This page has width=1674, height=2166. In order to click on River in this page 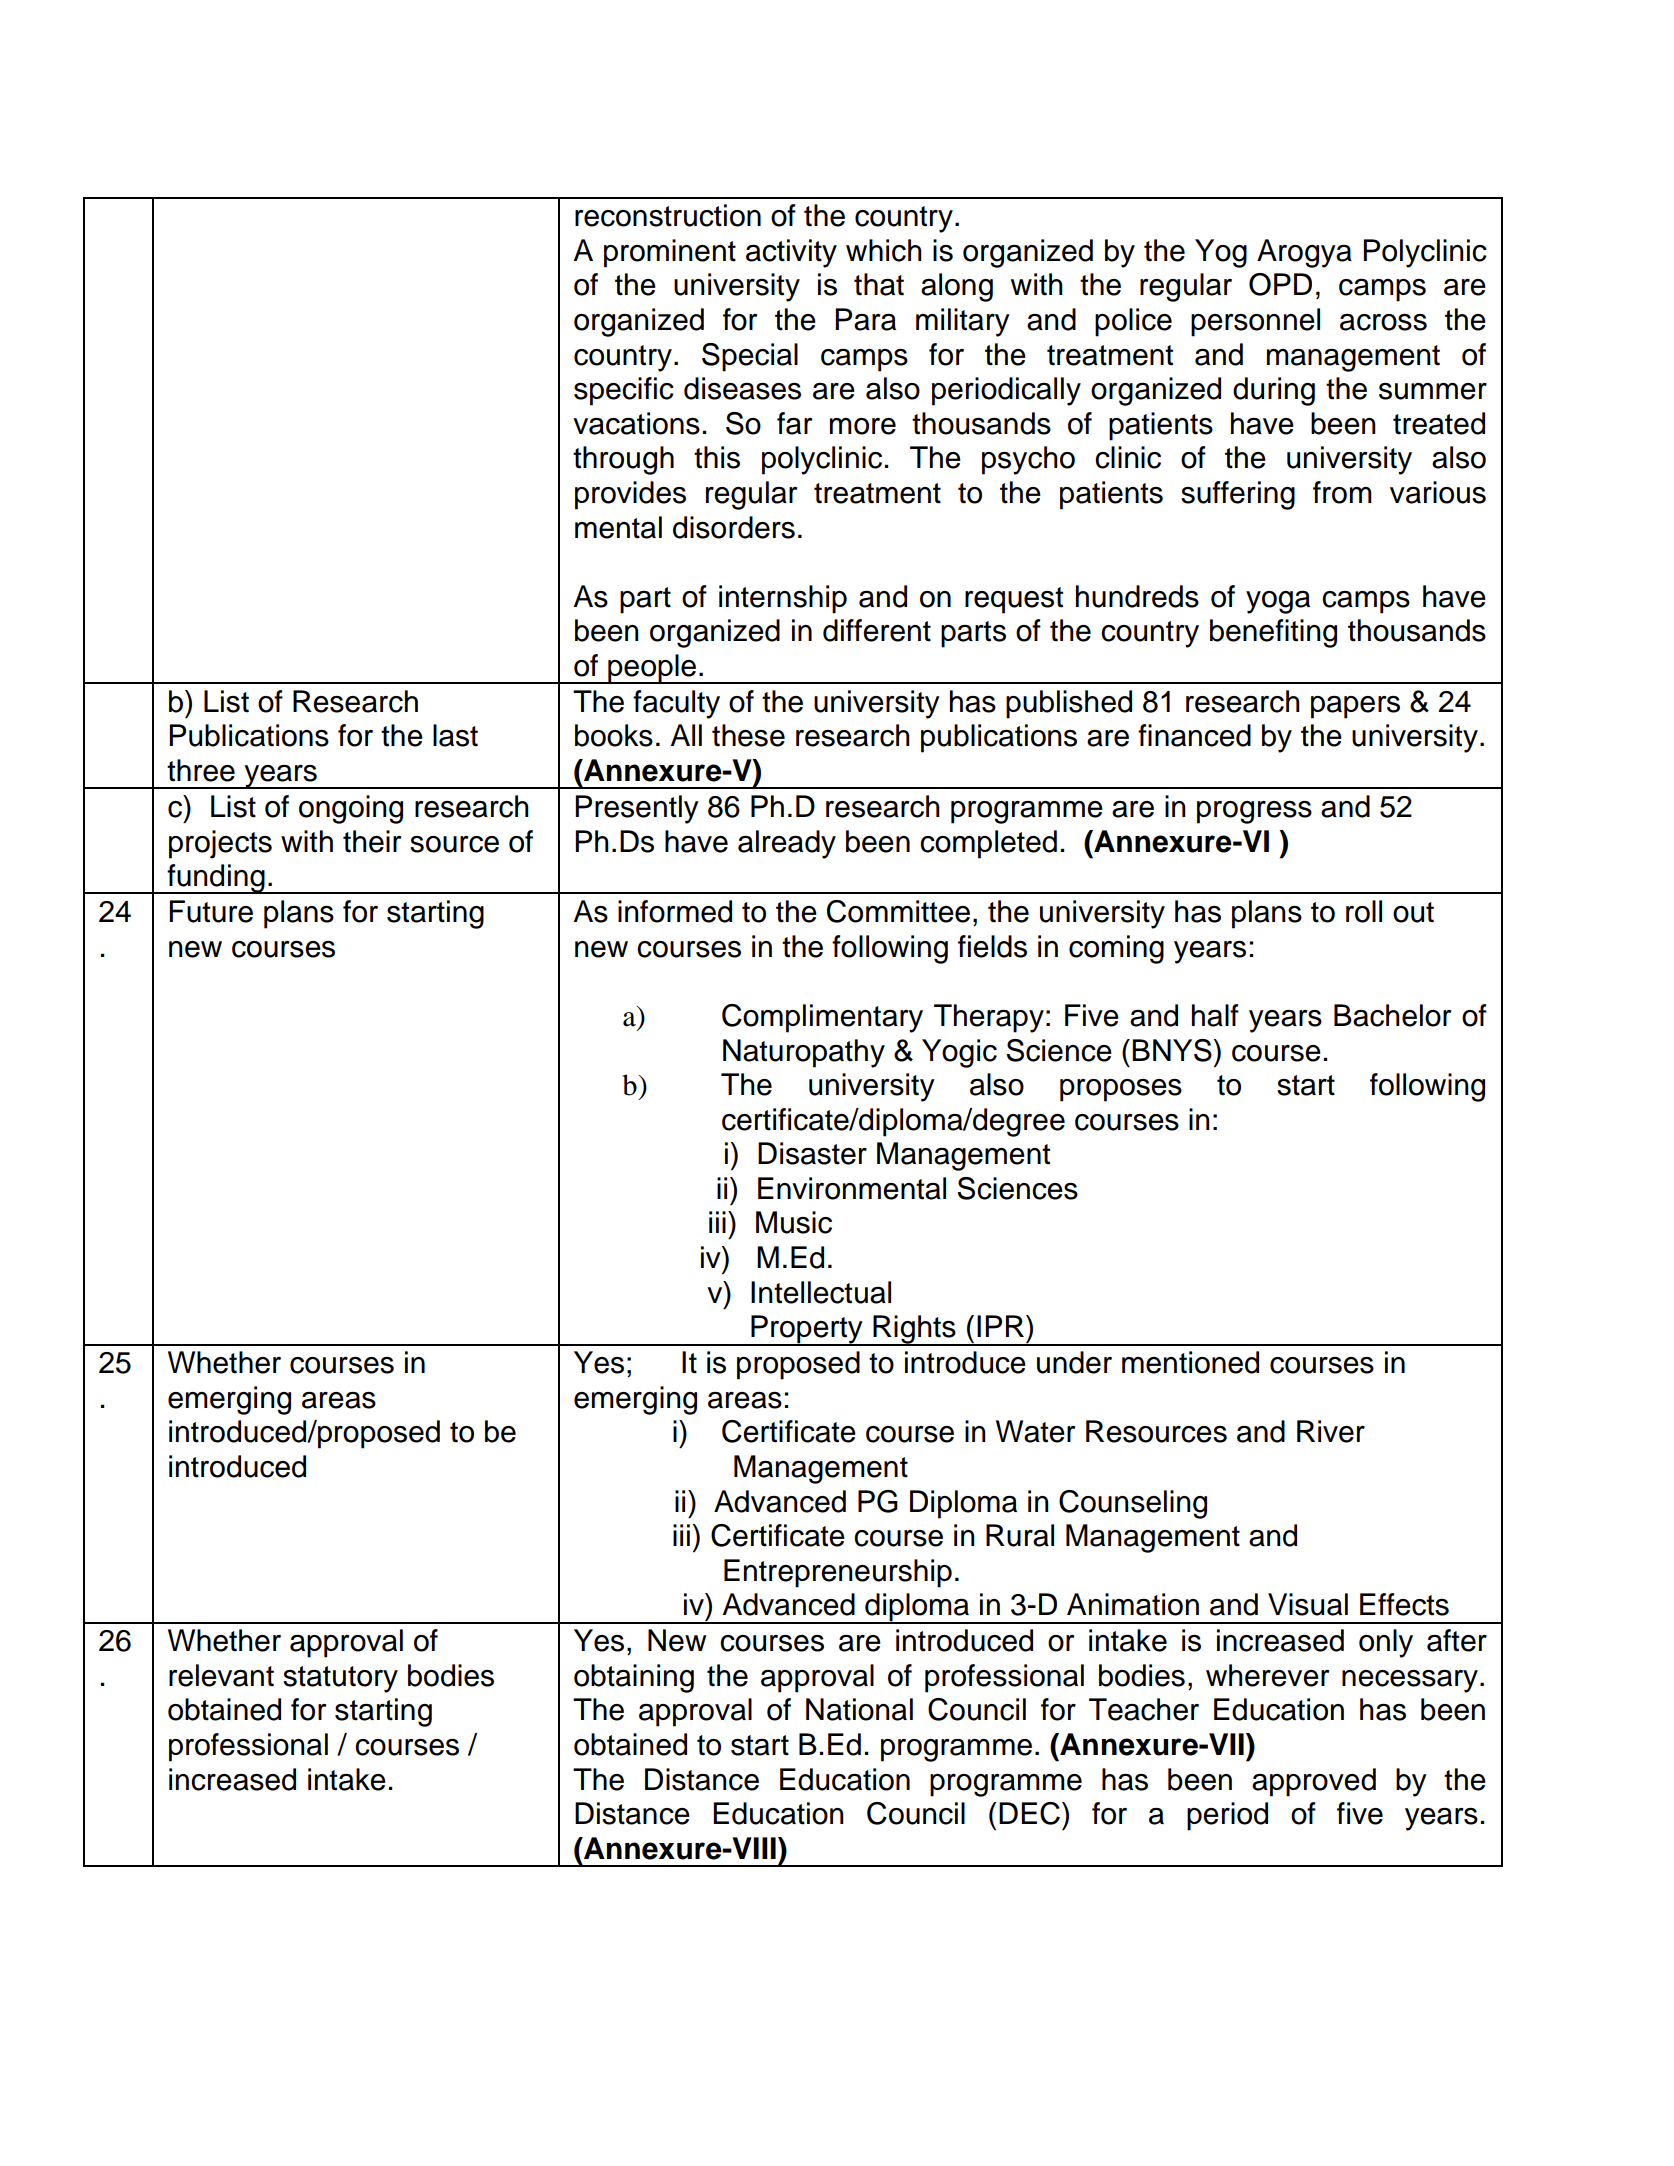, I will do `click(1331, 1431)`.
